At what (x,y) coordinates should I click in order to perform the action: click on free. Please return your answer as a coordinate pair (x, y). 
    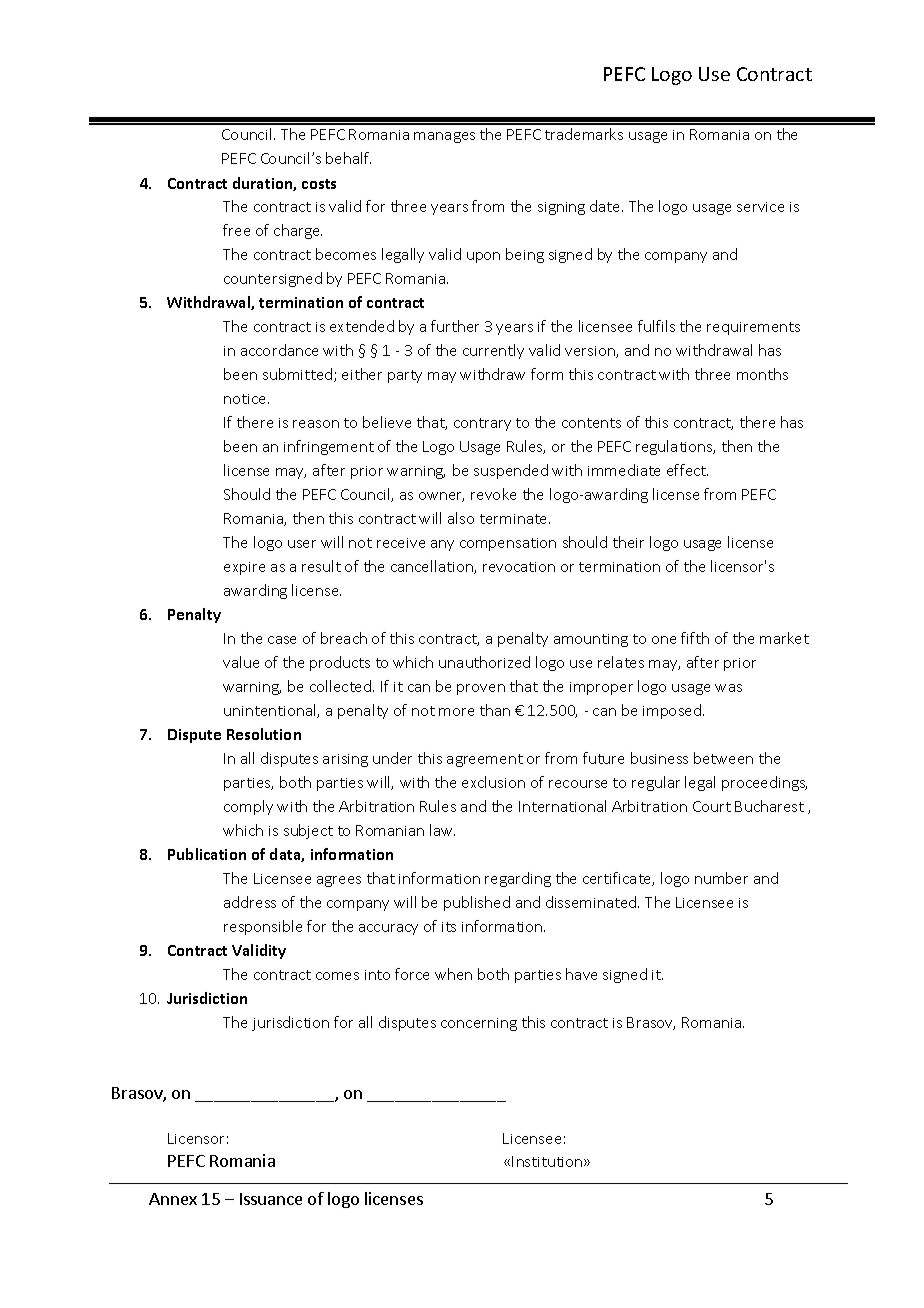
    Looking at the image, I should click on (236, 230).
